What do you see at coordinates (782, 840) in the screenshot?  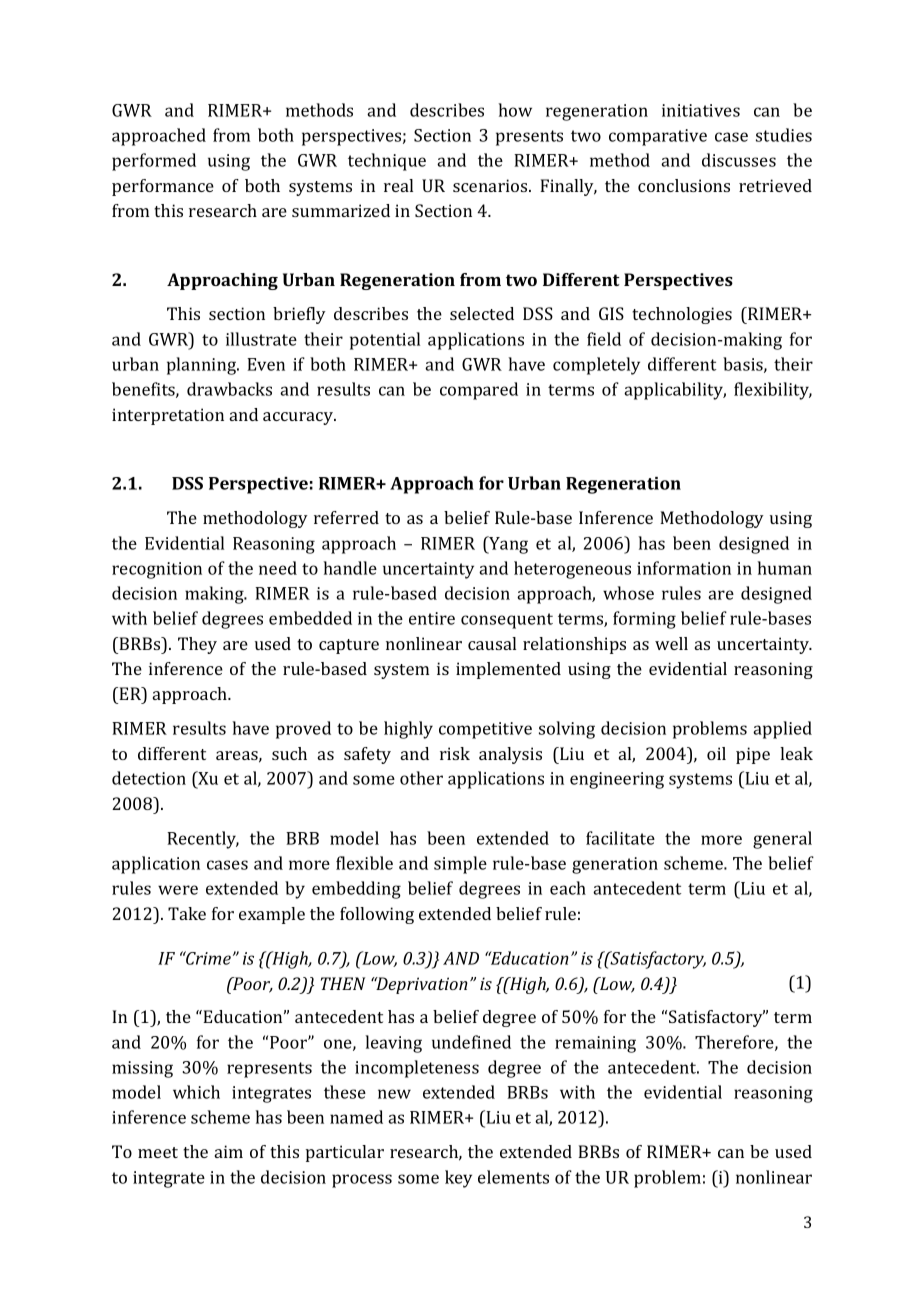 I see `general` at bounding box center [782, 840].
